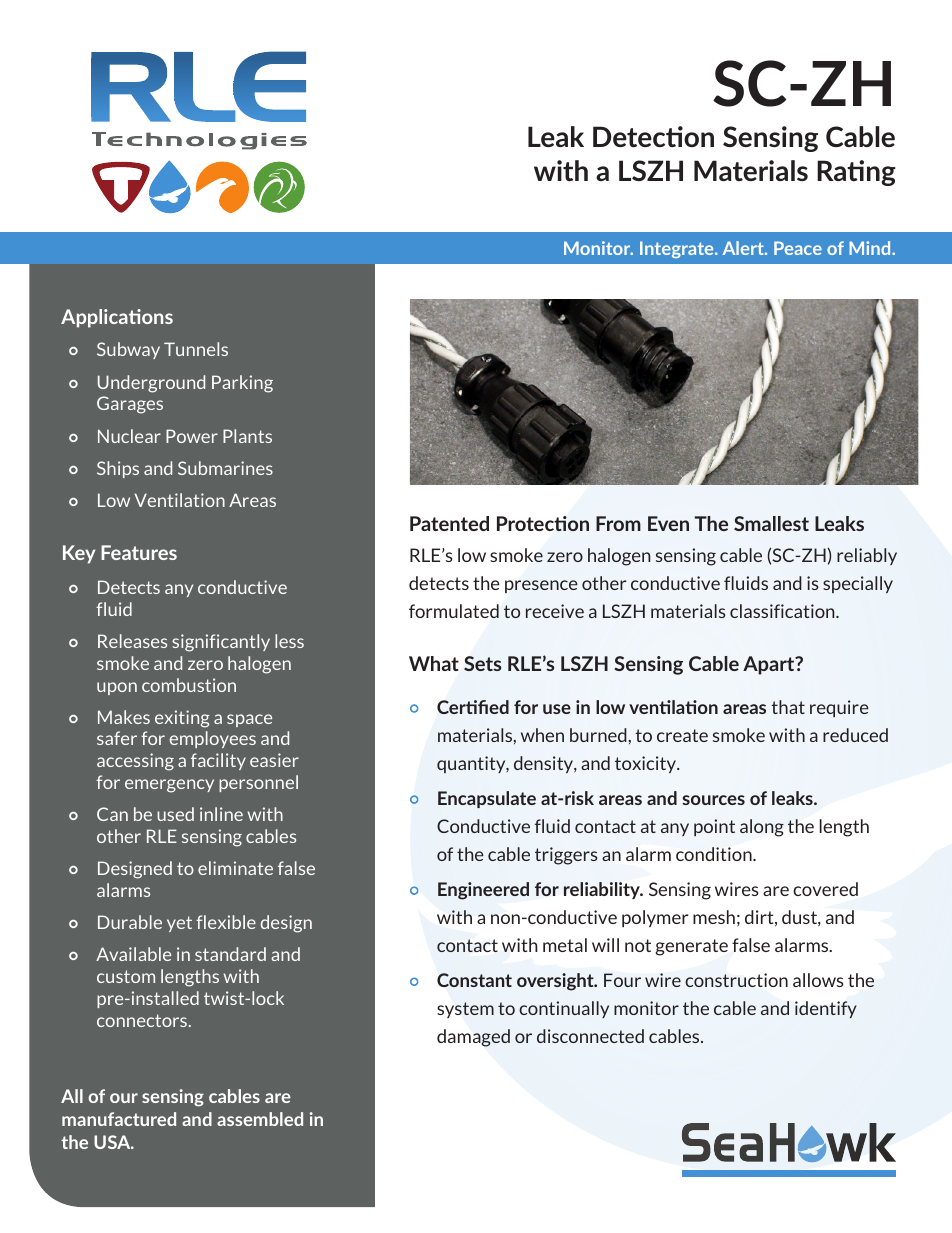 The image size is (952, 1233). What do you see at coordinates (856, 173) in the screenshot?
I see `Rating` at bounding box center [856, 173].
